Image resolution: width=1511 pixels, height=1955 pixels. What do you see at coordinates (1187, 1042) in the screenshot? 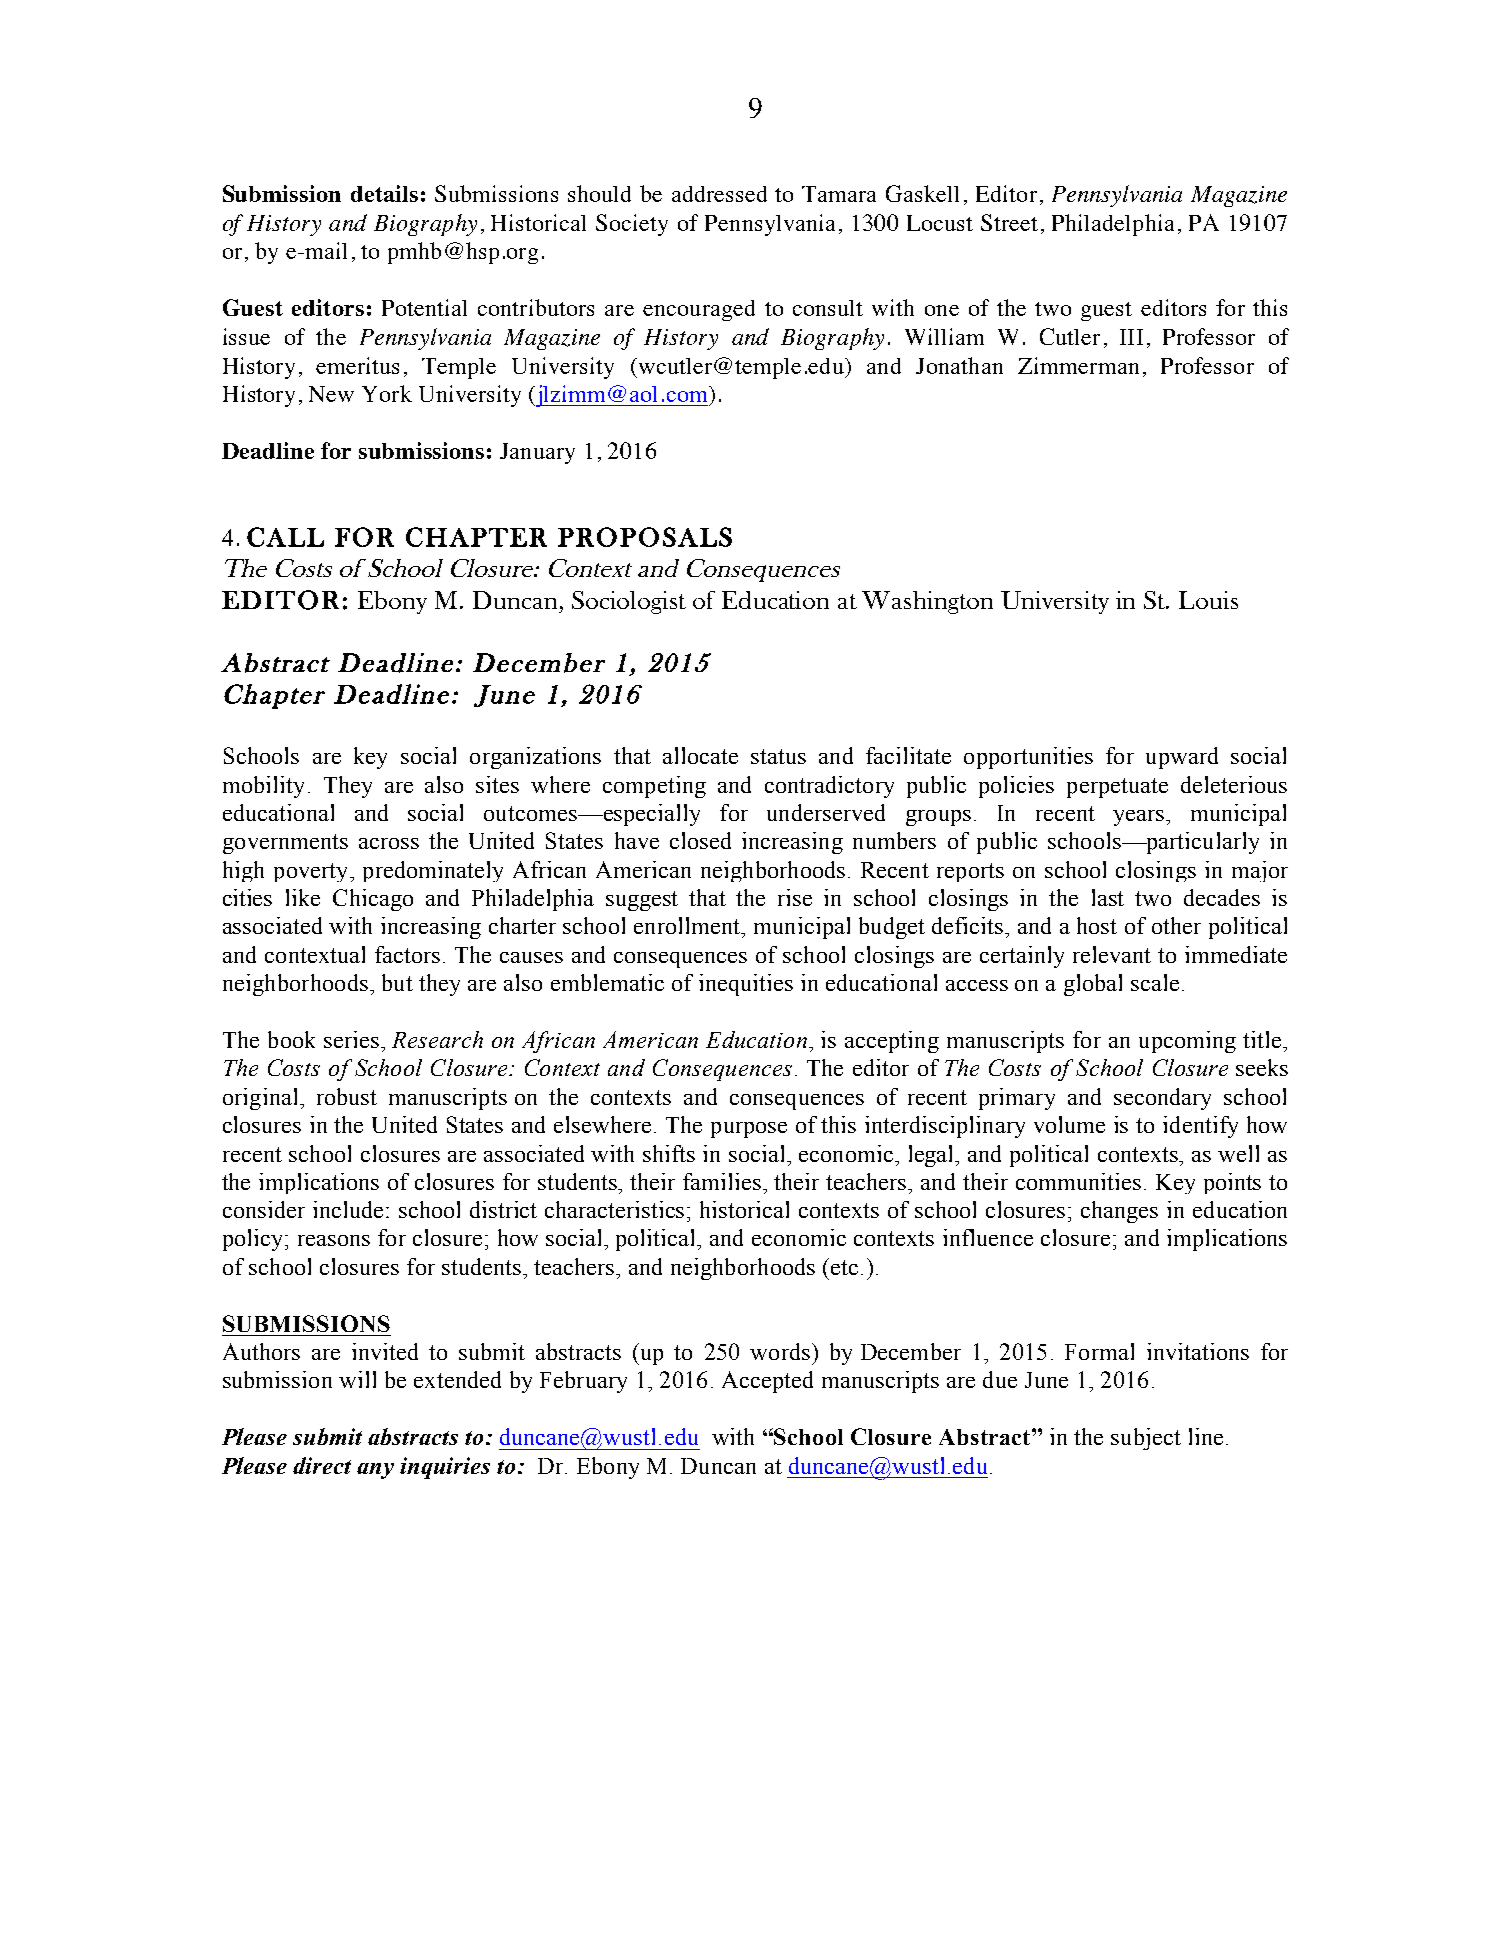
I see `upcoming` at bounding box center [1187, 1042].
